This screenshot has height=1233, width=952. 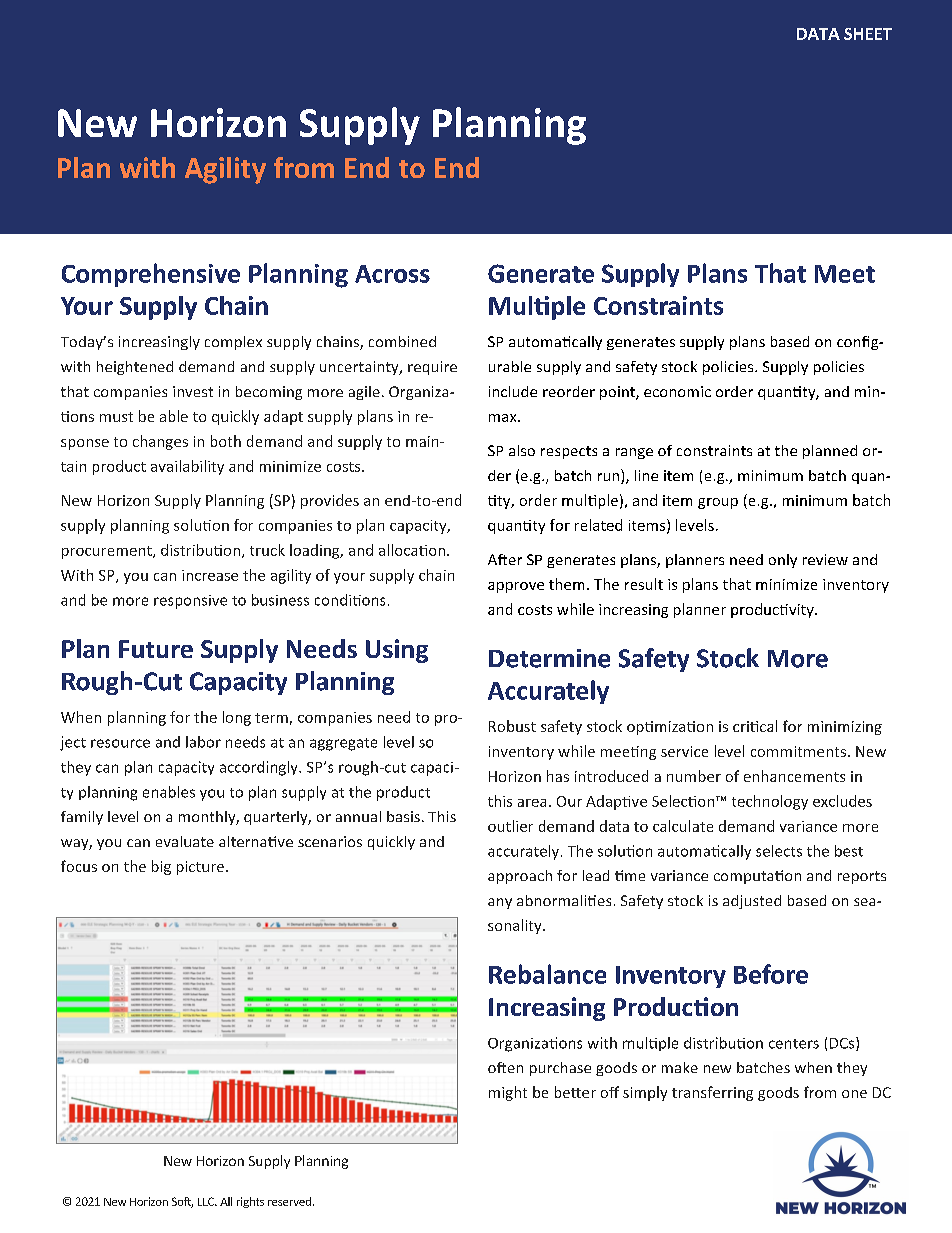 I want to click on might, so click(x=508, y=1093).
